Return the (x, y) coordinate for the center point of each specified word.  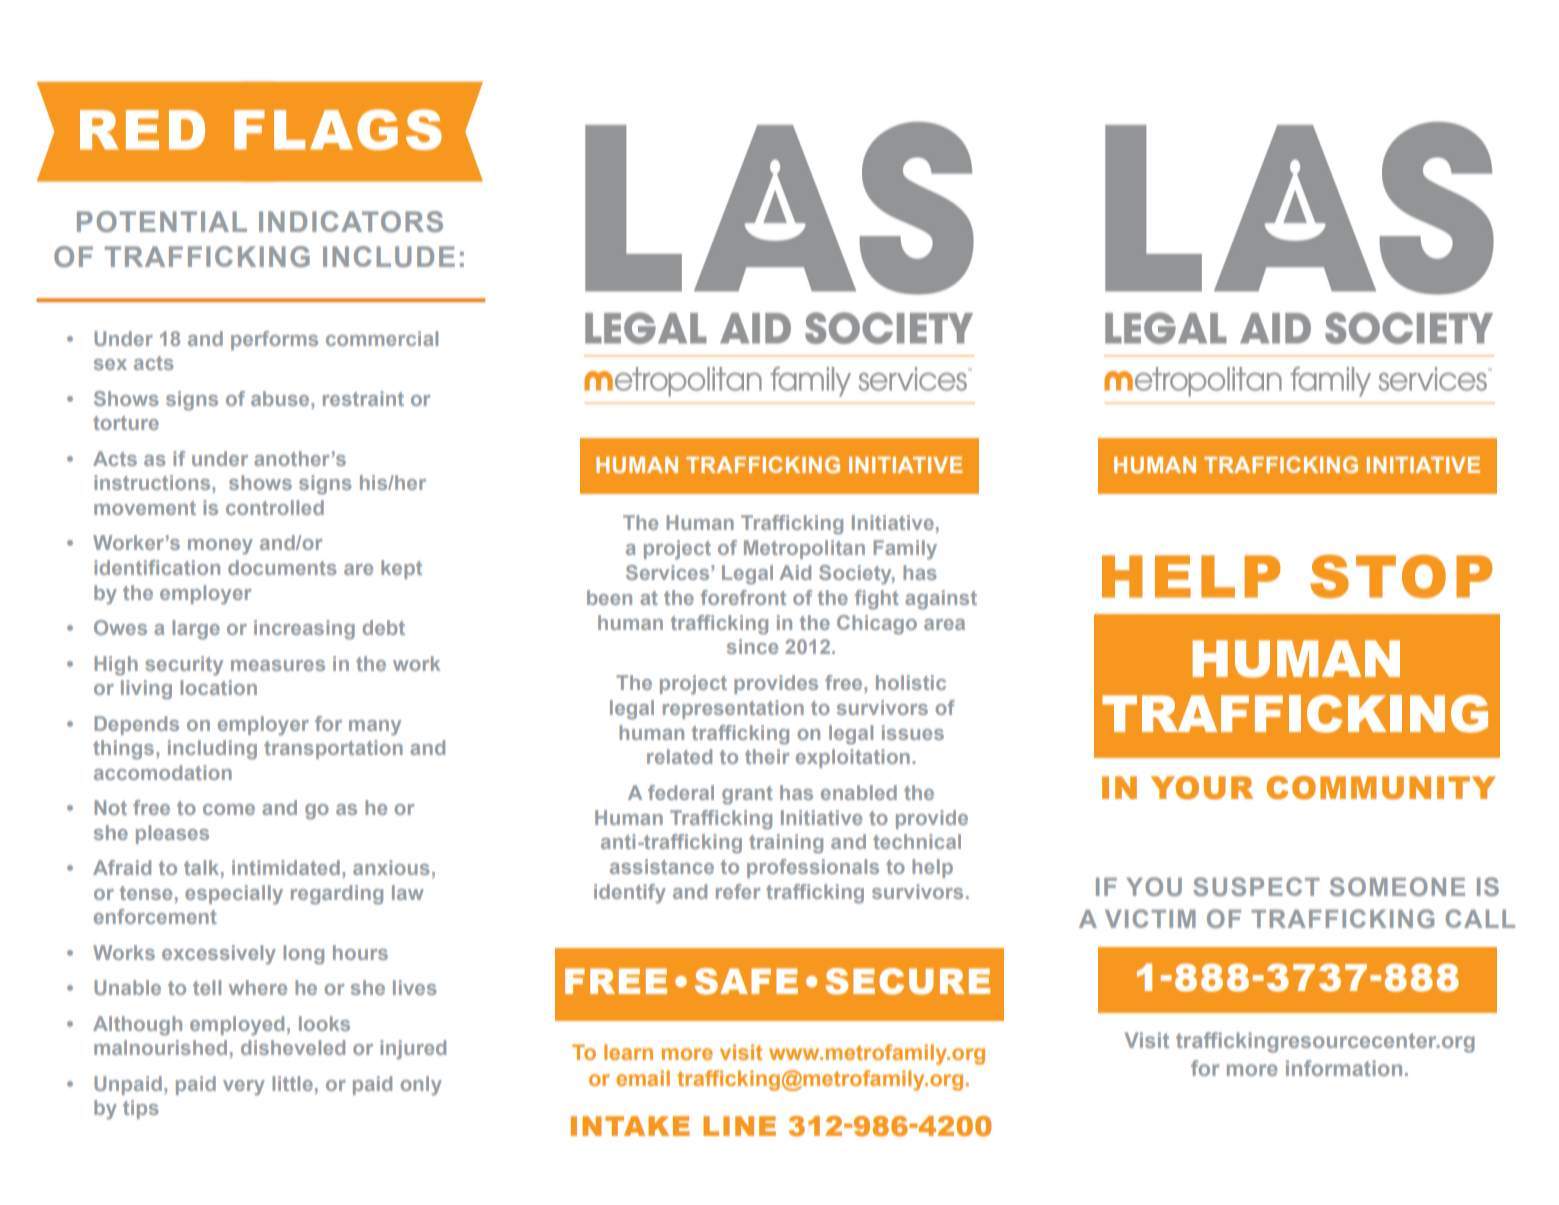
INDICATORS (351, 221)
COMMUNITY (1381, 788)
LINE (739, 1126)
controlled (275, 507)
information (1344, 1068)
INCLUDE (389, 257)
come (229, 809)
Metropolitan (804, 549)
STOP (1401, 576)
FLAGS (338, 129)
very (244, 1088)
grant (747, 795)
